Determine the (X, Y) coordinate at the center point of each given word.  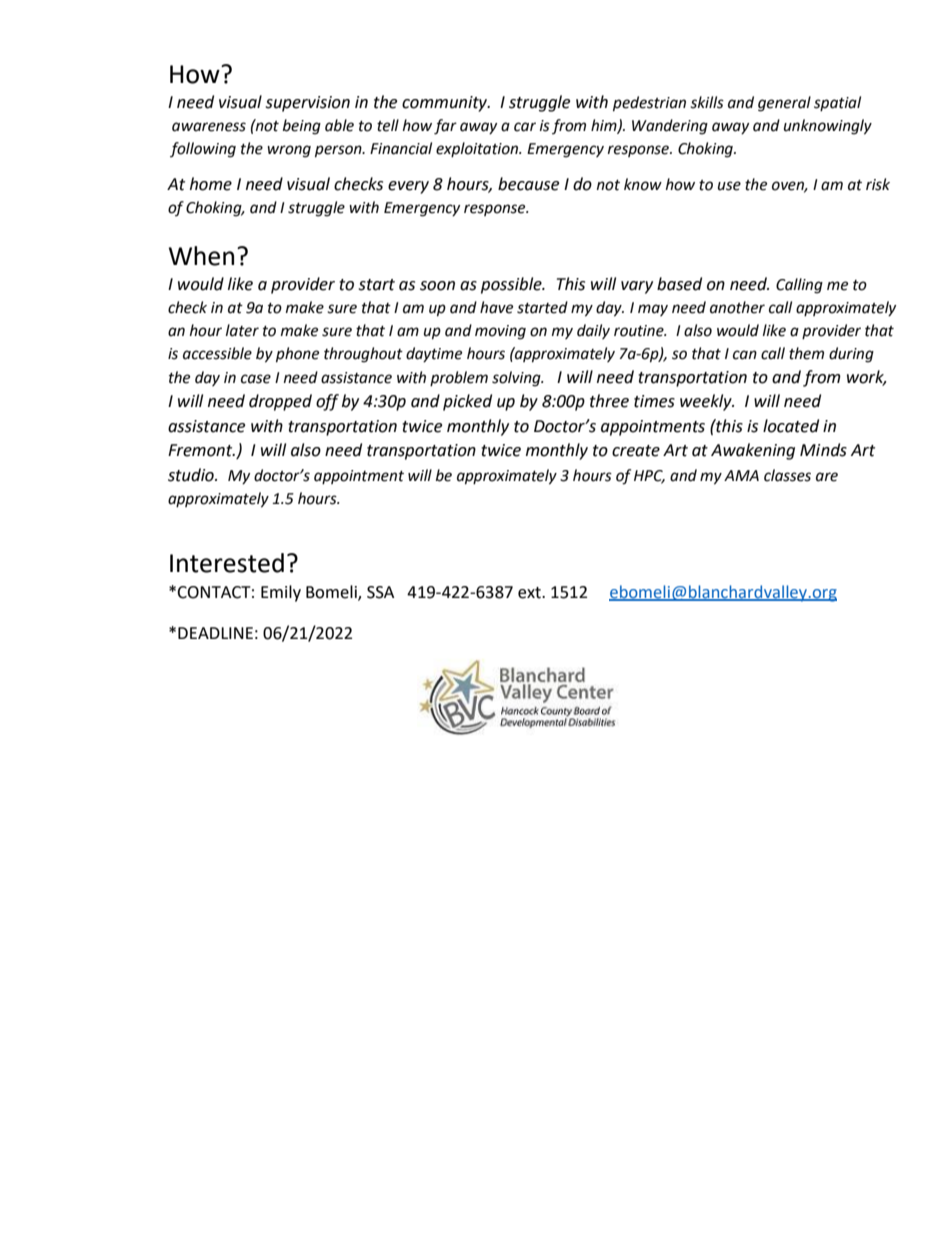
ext (530, 593)
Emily (281, 593)
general (784, 104)
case (256, 379)
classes (787, 475)
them (806, 353)
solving (517, 379)
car (525, 127)
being (302, 127)
